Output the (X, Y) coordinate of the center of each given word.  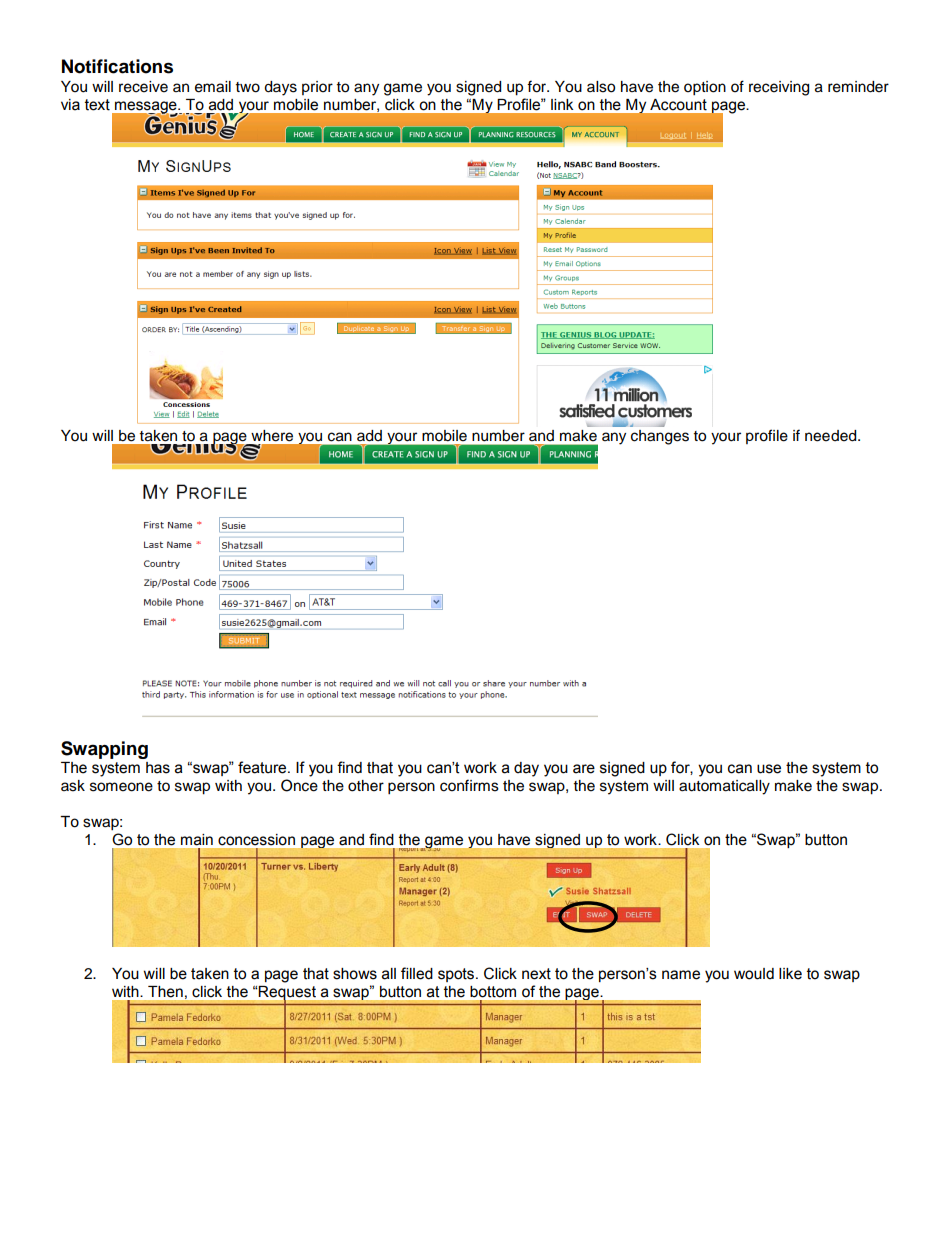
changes (660, 437)
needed (832, 436)
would (754, 974)
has (158, 768)
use (769, 769)
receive (143, 87)
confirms (469, 785)
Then (165, 992)
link (562, 104)
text (97, 105)
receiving (779, 88)
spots (457, 975)
